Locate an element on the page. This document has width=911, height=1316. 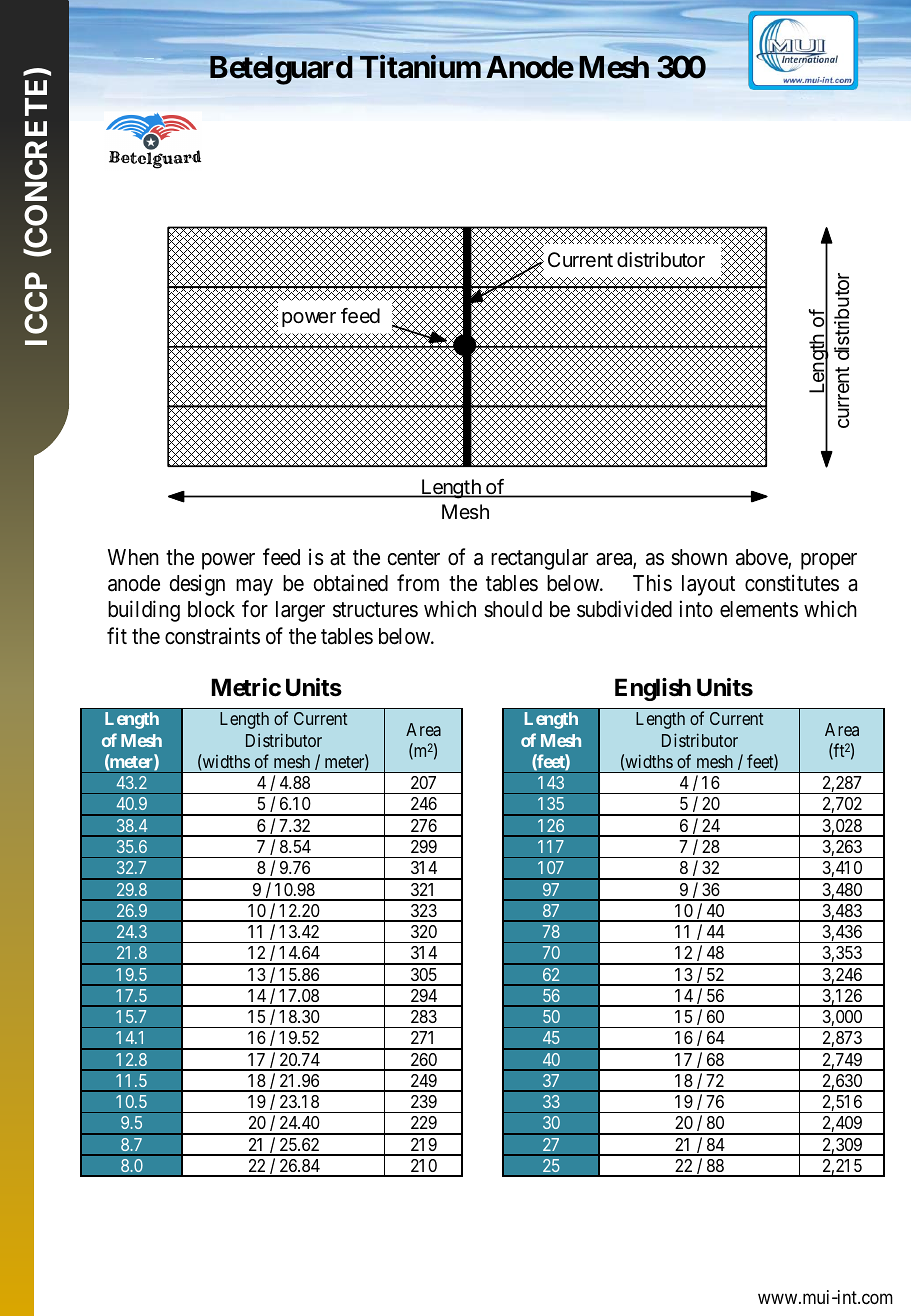
Titanium is located at coordinates (420, 67).
